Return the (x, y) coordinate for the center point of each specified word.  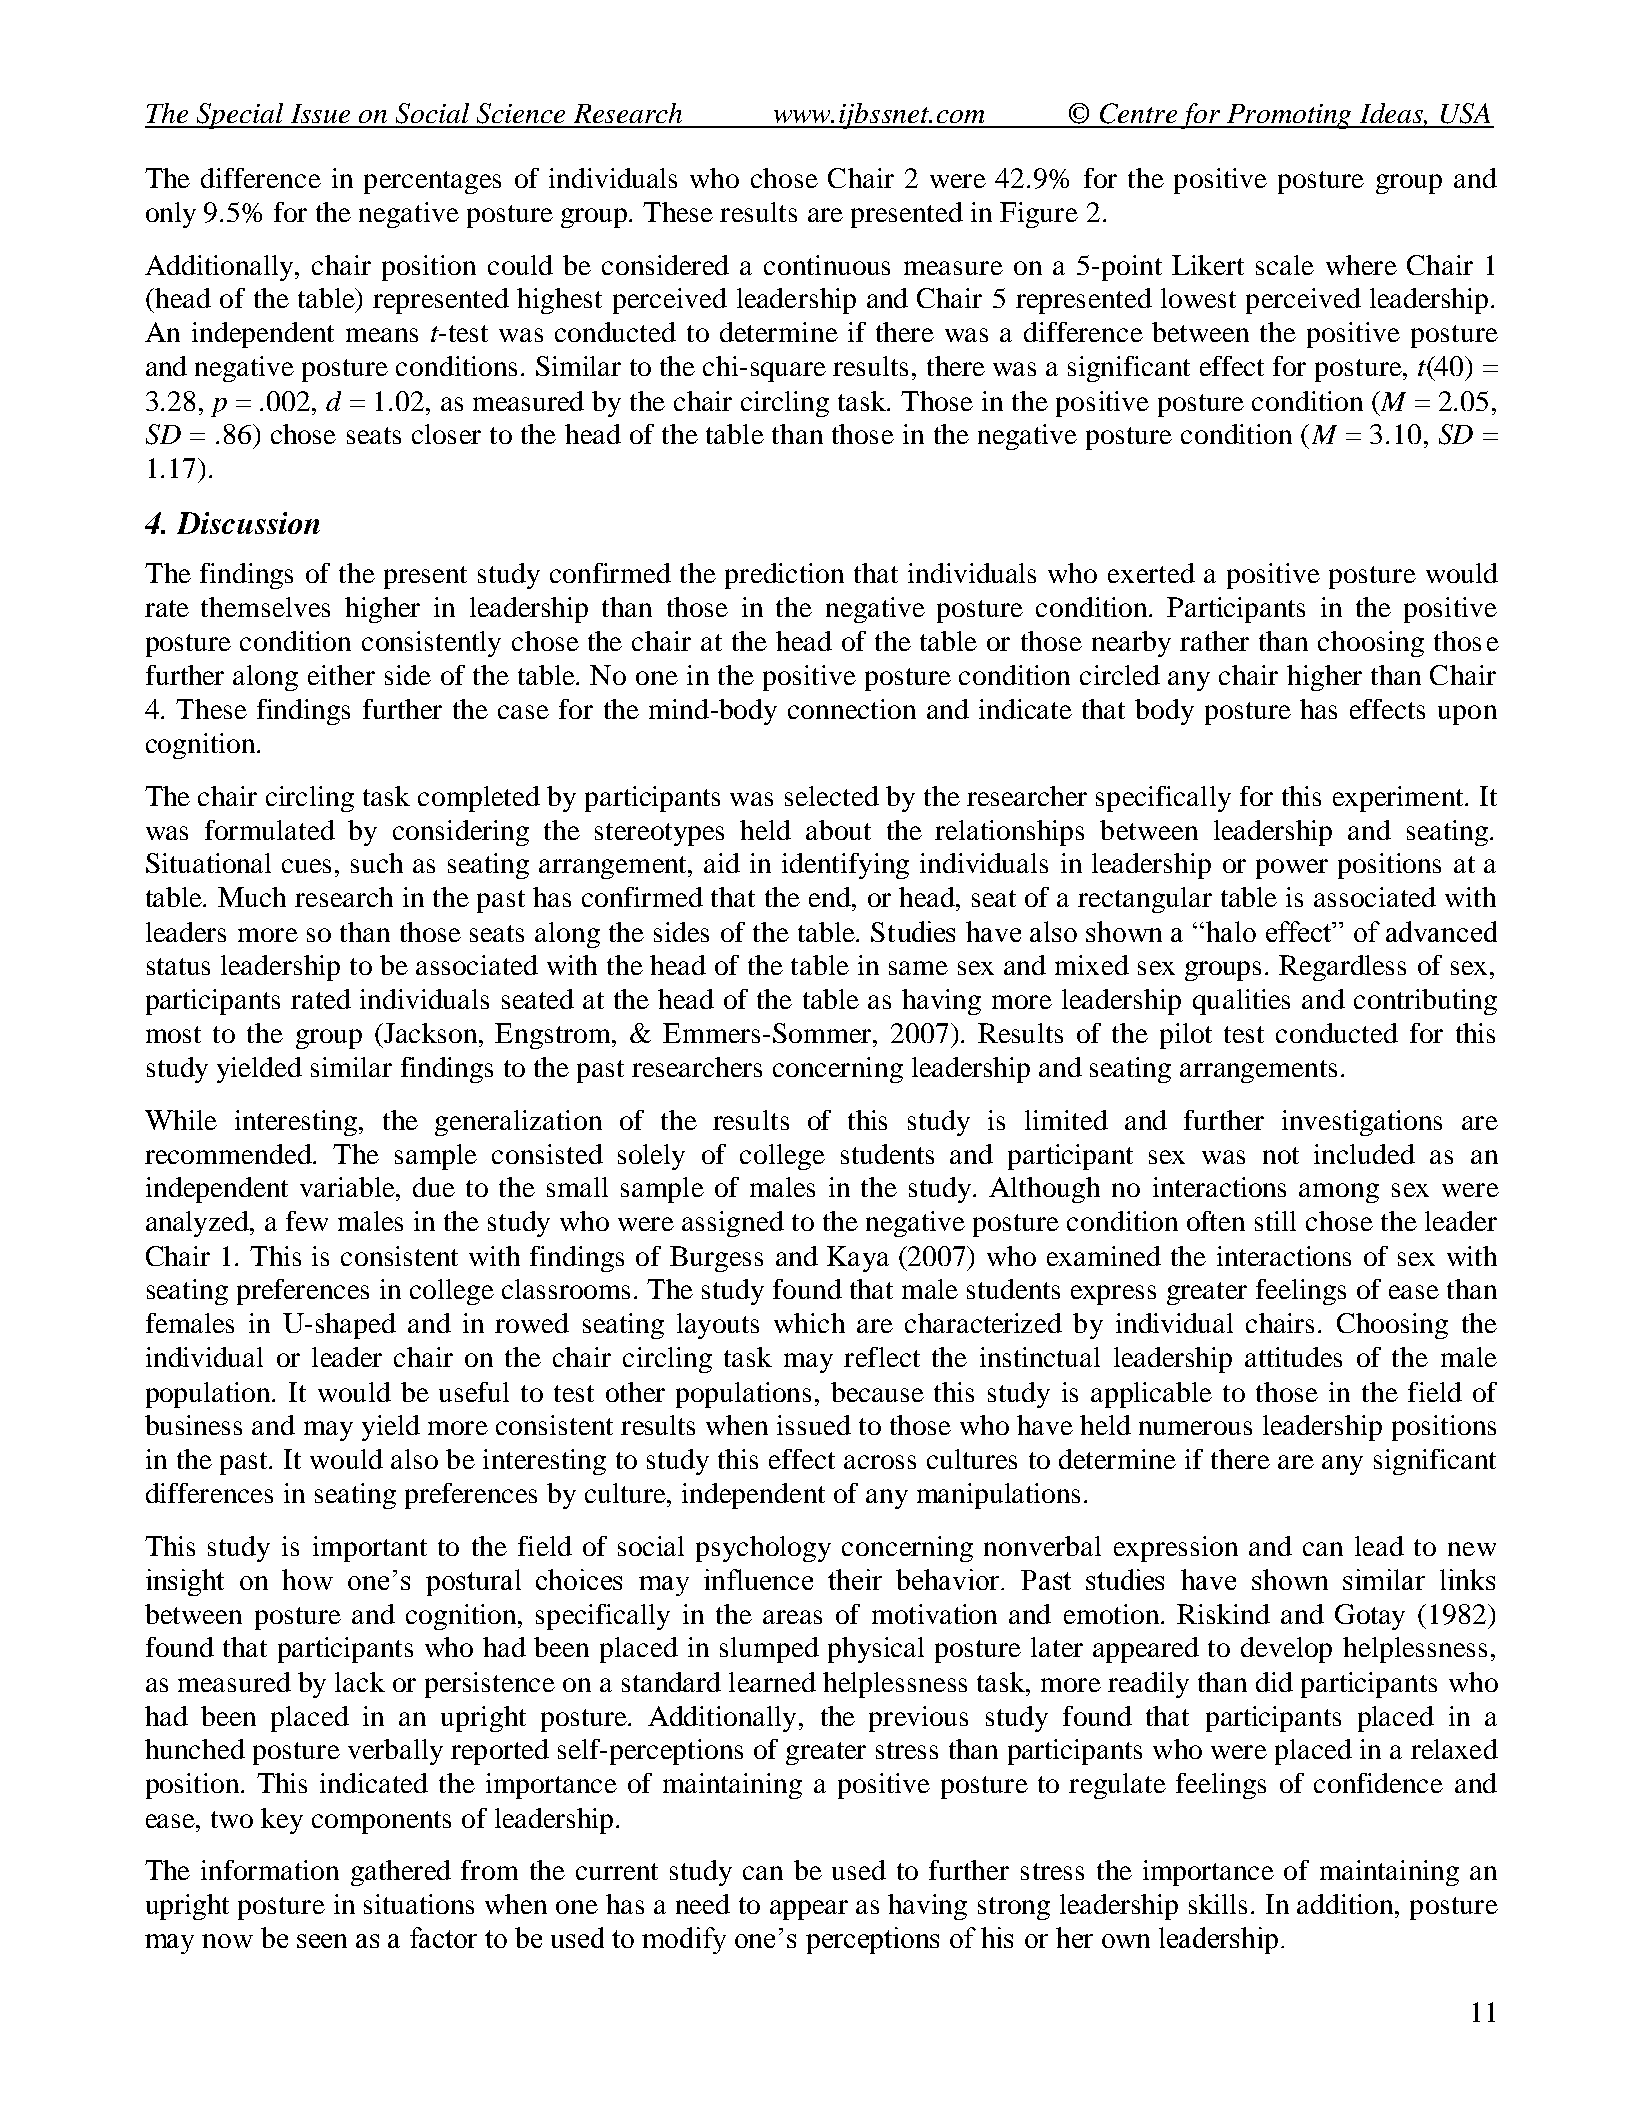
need (703, 1904)
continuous (827, 265)
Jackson (431, 1033)
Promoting (1290, 116)
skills (1218, 1904)
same (918, 968)
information (270, 1870)
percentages (432, 182)
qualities (1241, 1002)
